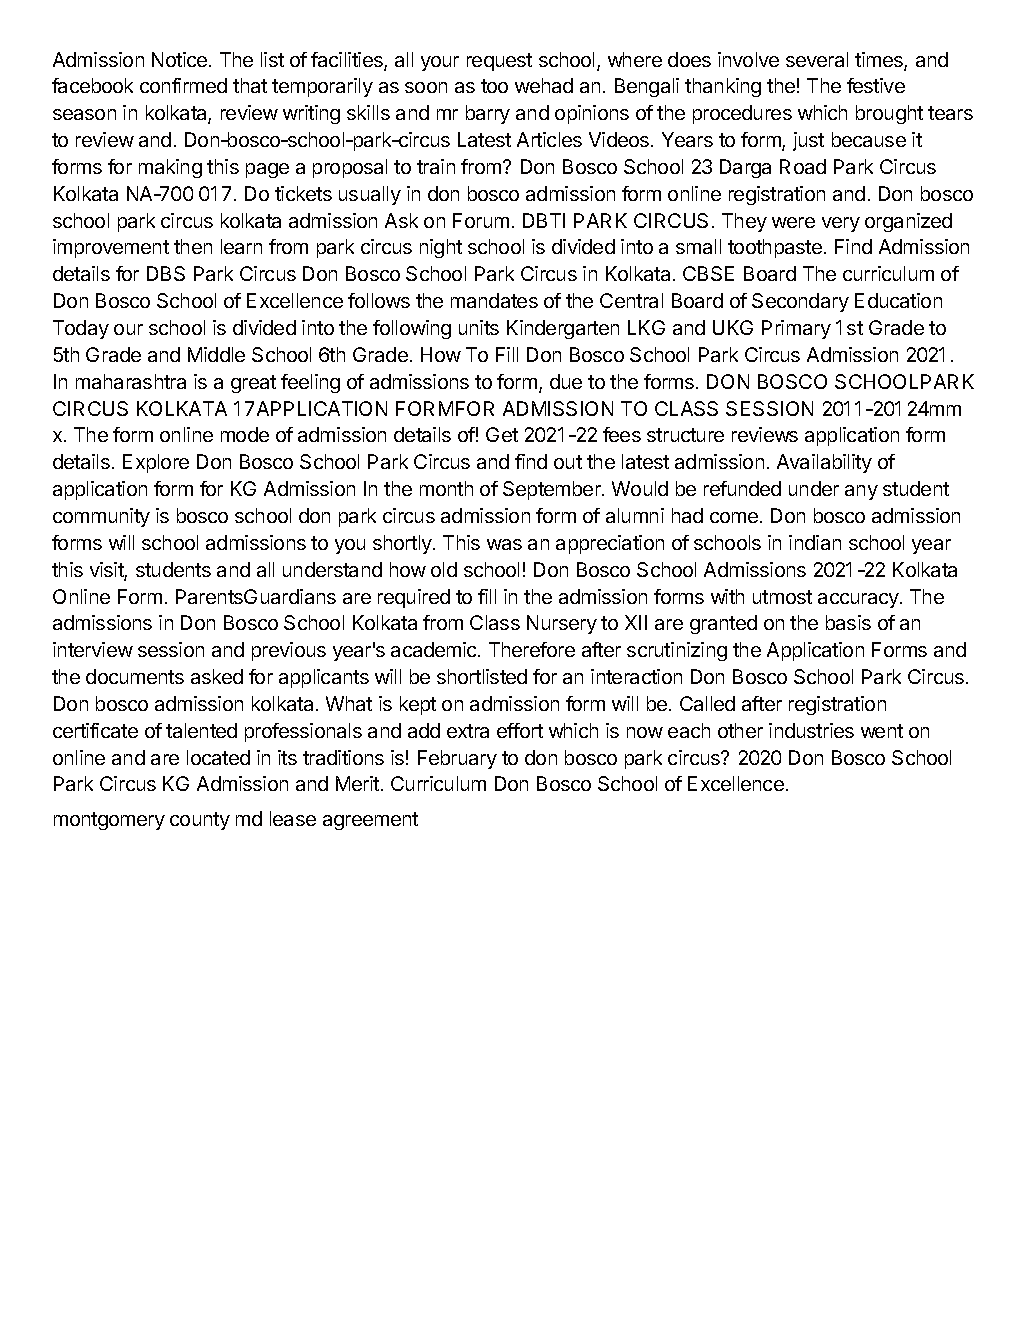 This screenshot has width=1027, height=1329. Describe the element at coordinates (876, 85) in the screenshot. I see `festive` at that location.
